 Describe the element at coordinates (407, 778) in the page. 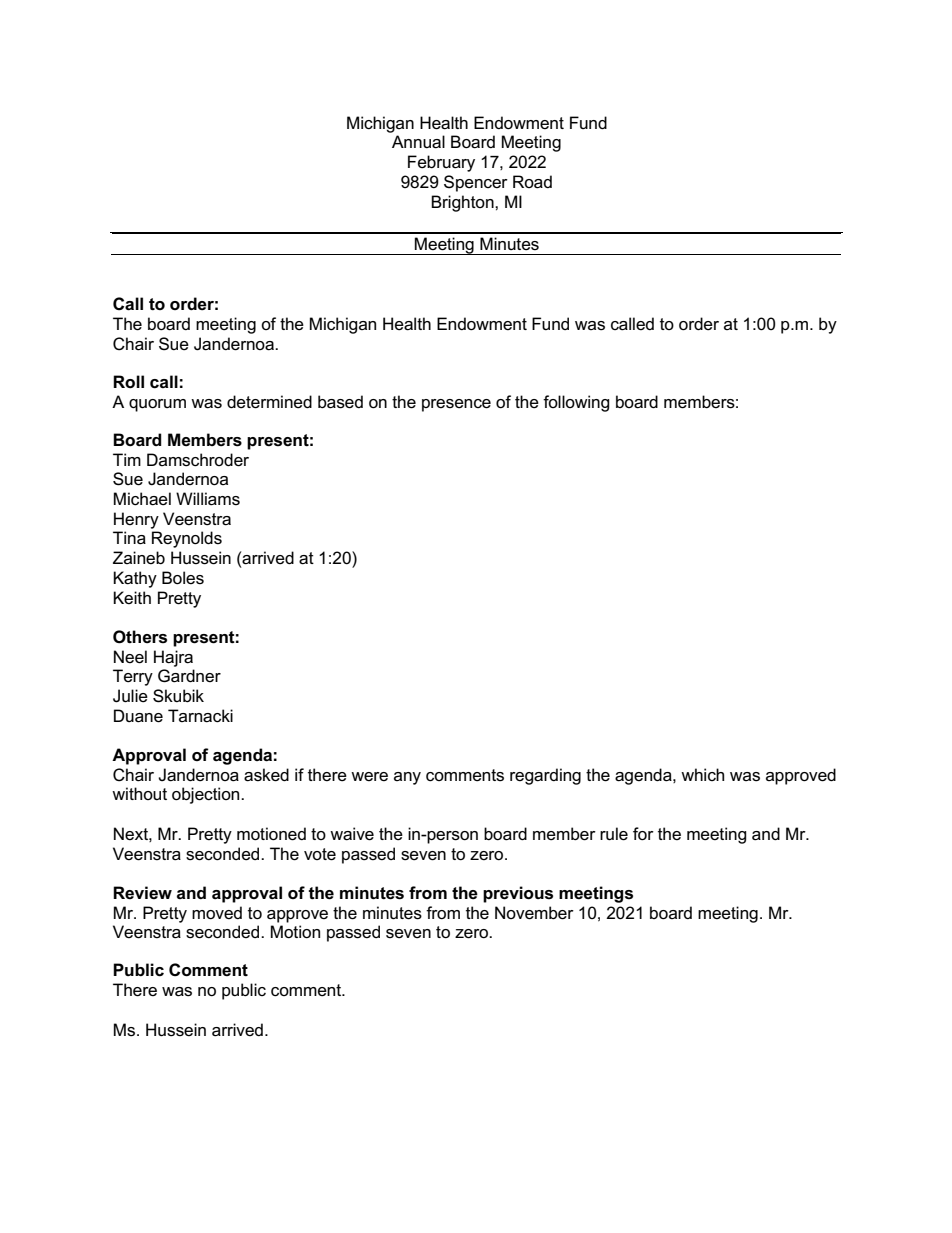

I see `any` at that location.
